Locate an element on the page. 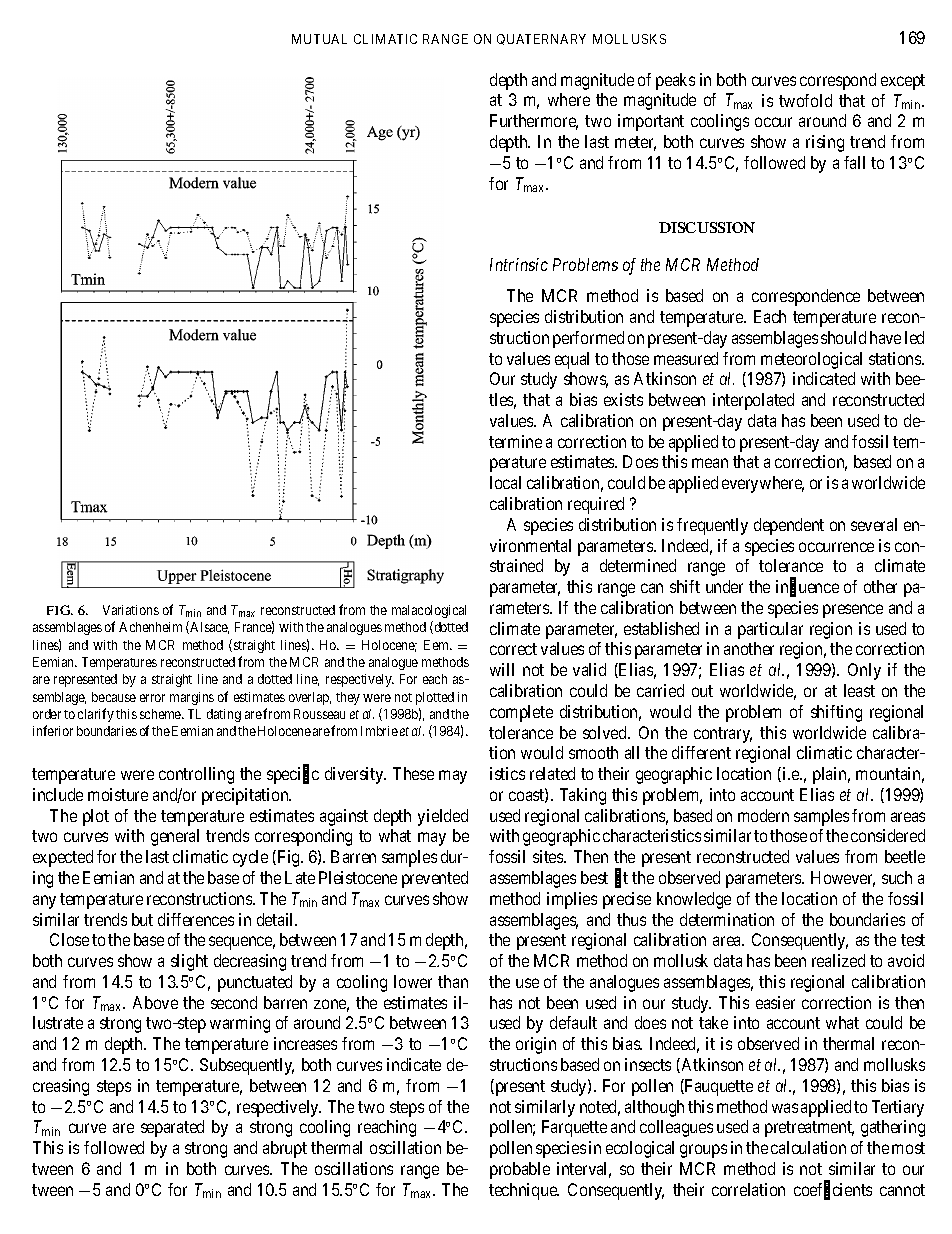 This image has width=952, height=1234. Alsace is located at coordinates (208, 627).
